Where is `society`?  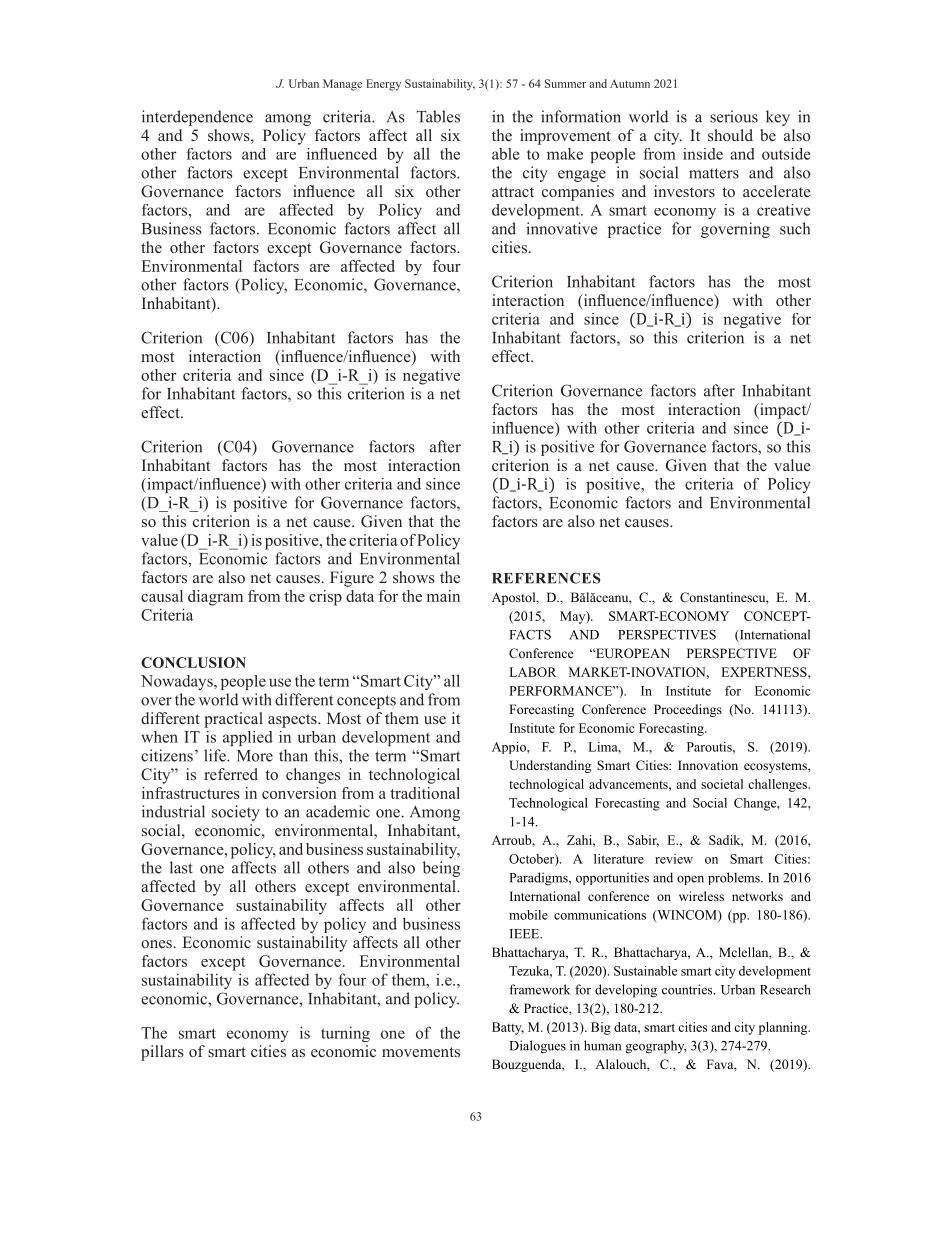
society is located at coordinates (236, 813).
